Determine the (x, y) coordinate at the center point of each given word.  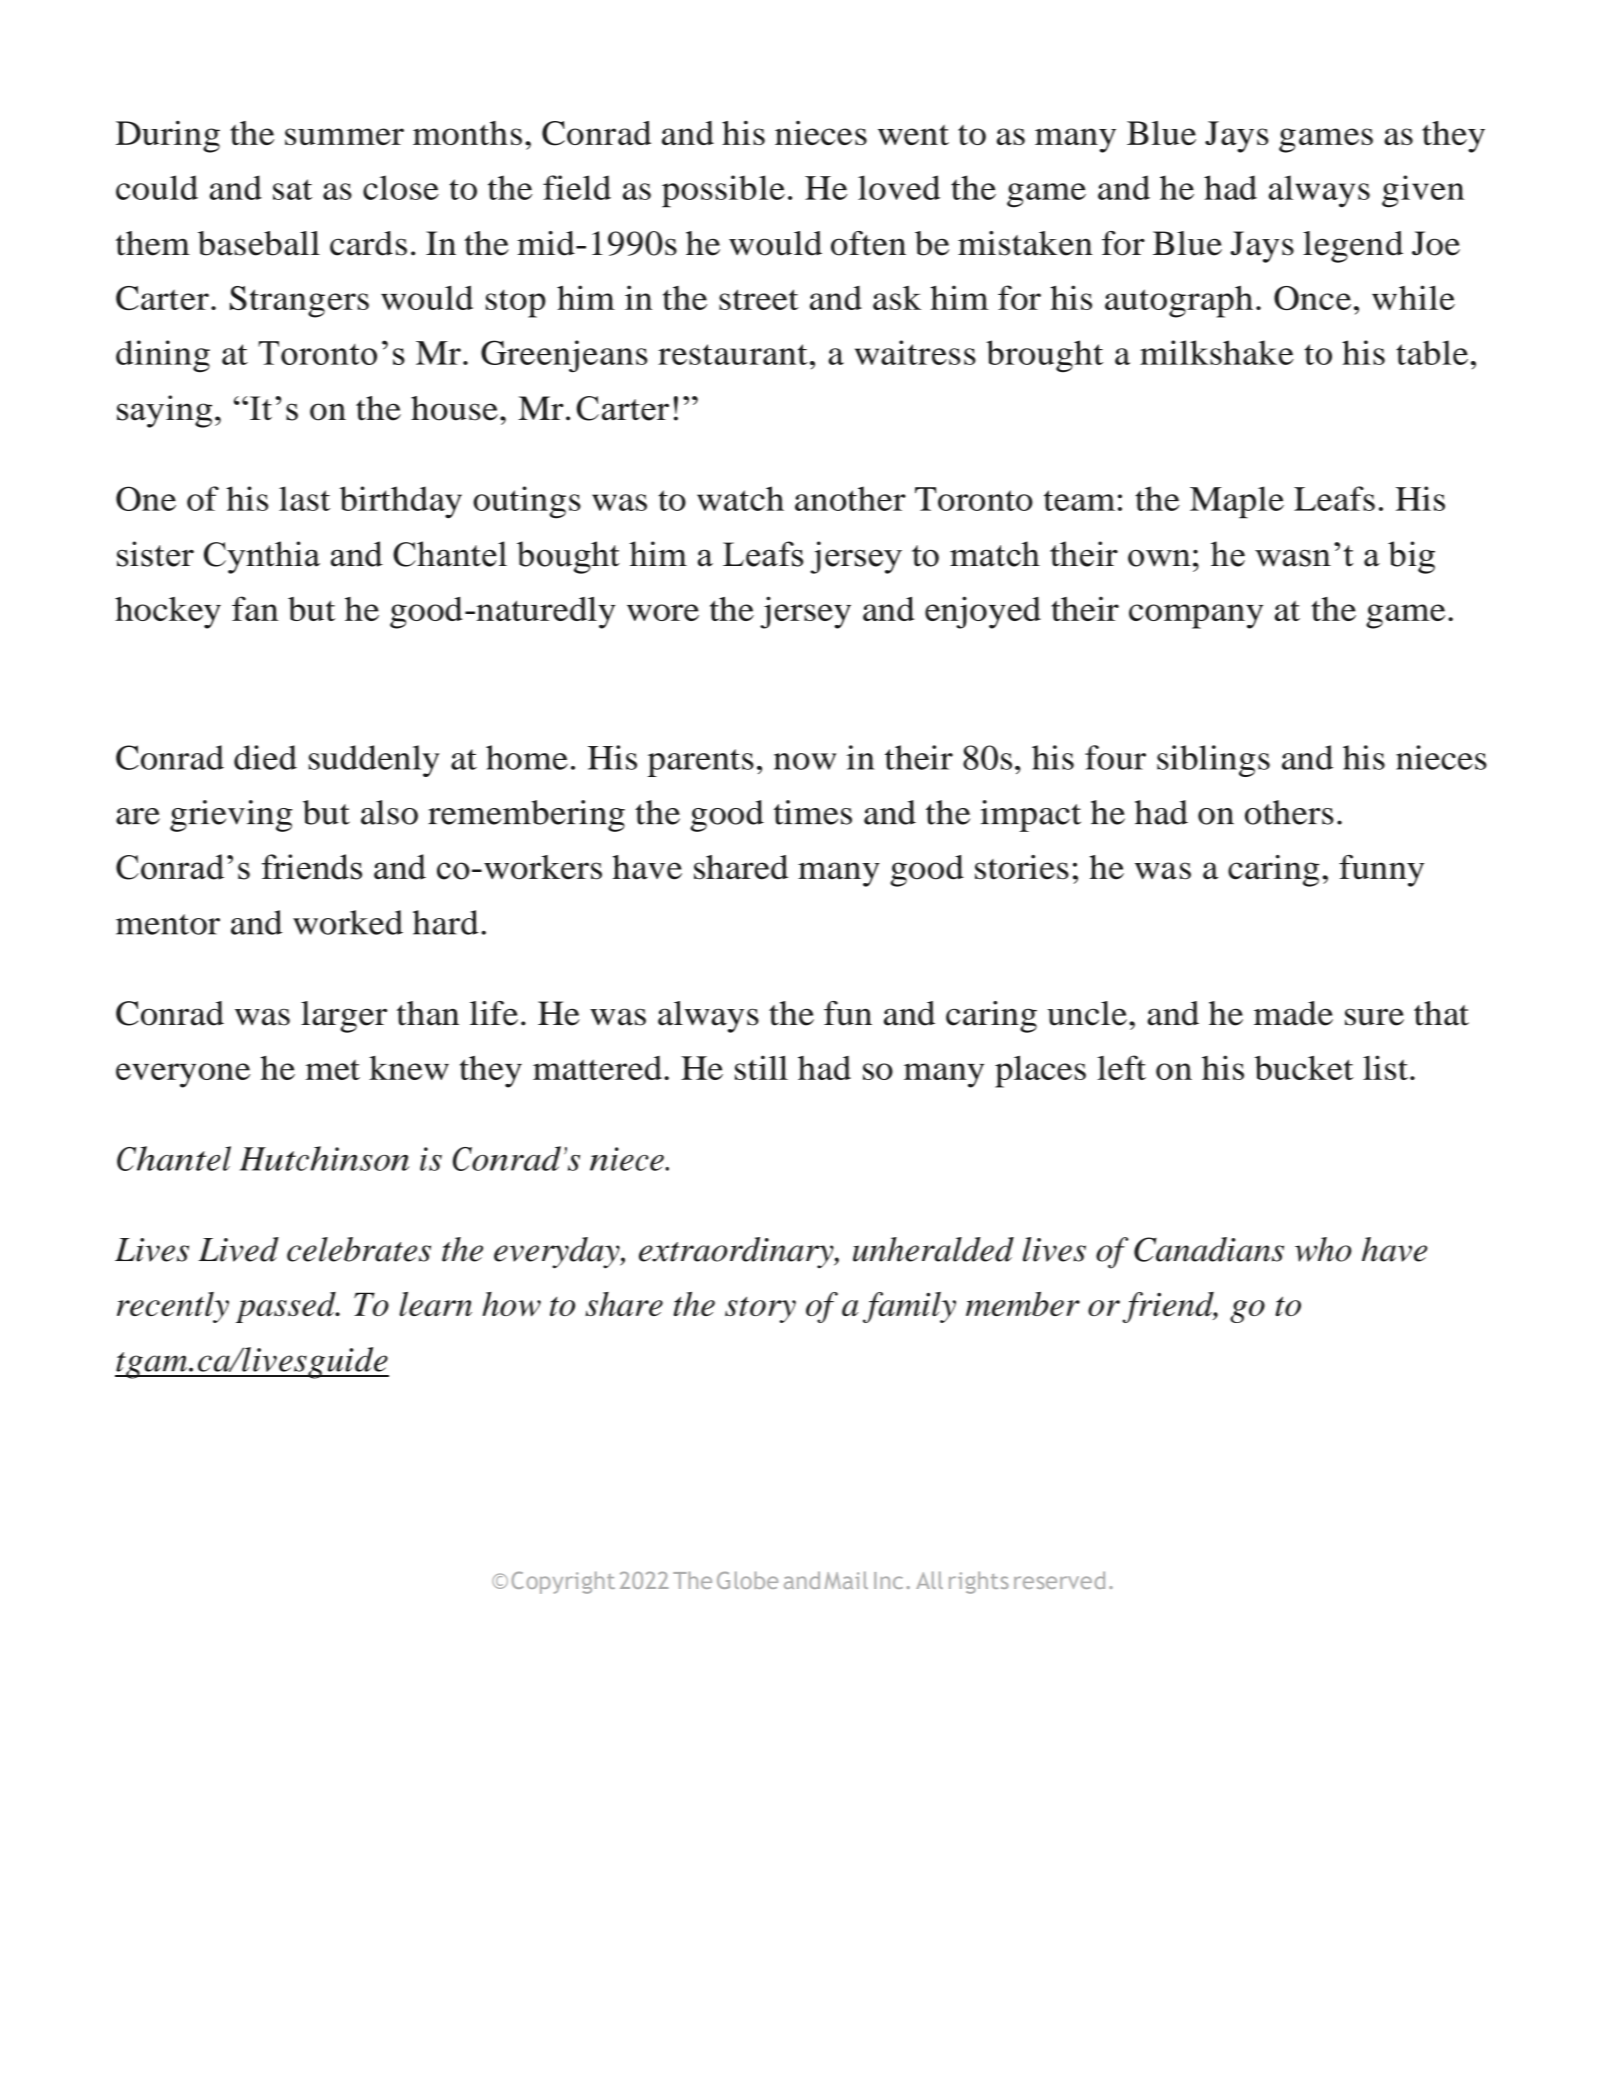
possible (723, 191)
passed (287, 1307)
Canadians (1209, 1249)
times (813, 812)
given (1423, 191)
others (1289, 812)
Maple (1237, 502)
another (850, 498)
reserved (1059, 1580)
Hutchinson (324, 1158)
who (1323, 1249)
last (304, 498)
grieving (231, 816)
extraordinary (737, 1253)
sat (292, 189)
